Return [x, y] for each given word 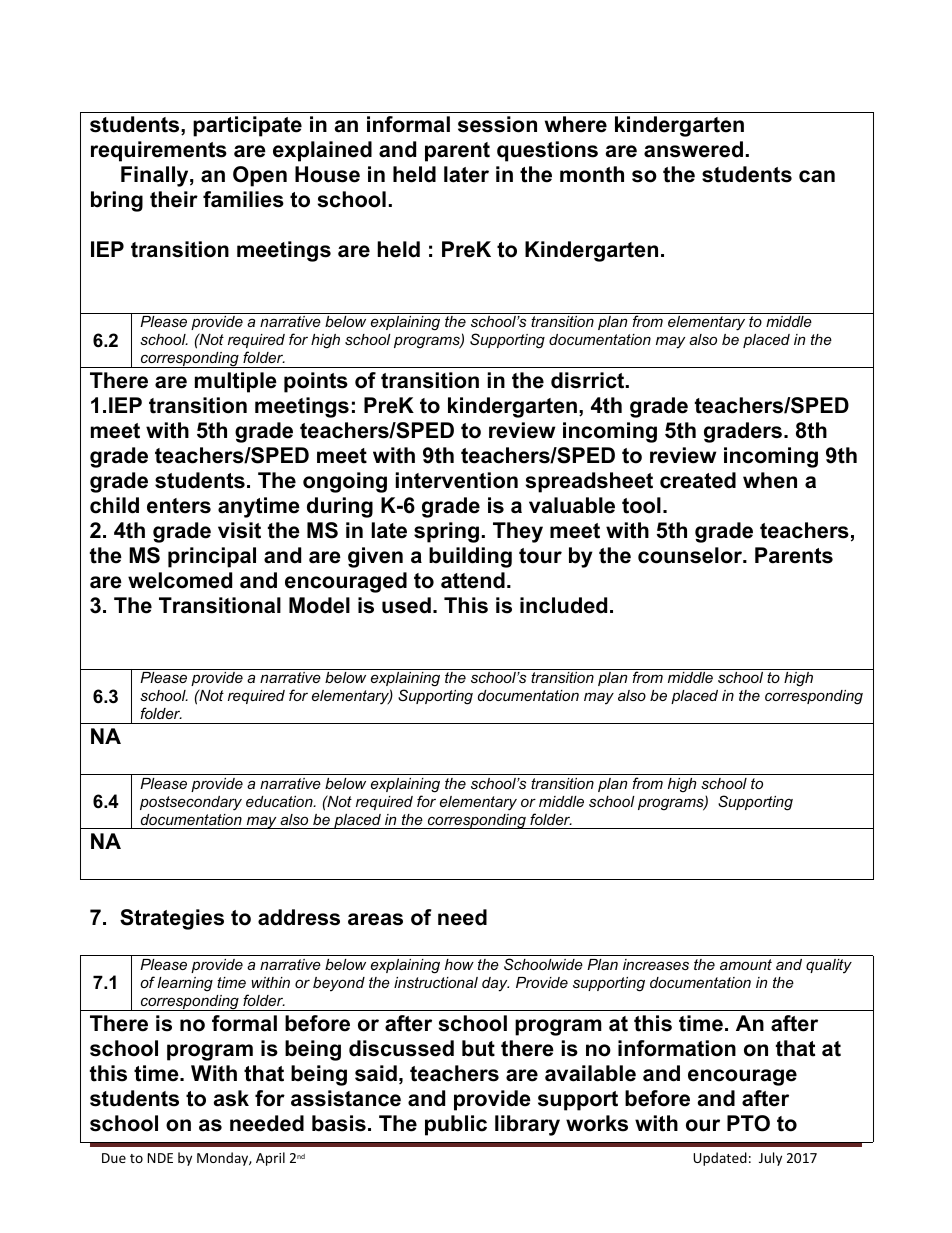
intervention [457, 480]
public [456, 1125]
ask [231, 1098]
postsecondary [191, 803]
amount [746, 964]
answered [693, 149]
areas [375, 919]
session [497, 124]
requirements [159, 151]
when [770, 480]
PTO [748, 1123]
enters [179, 506]
